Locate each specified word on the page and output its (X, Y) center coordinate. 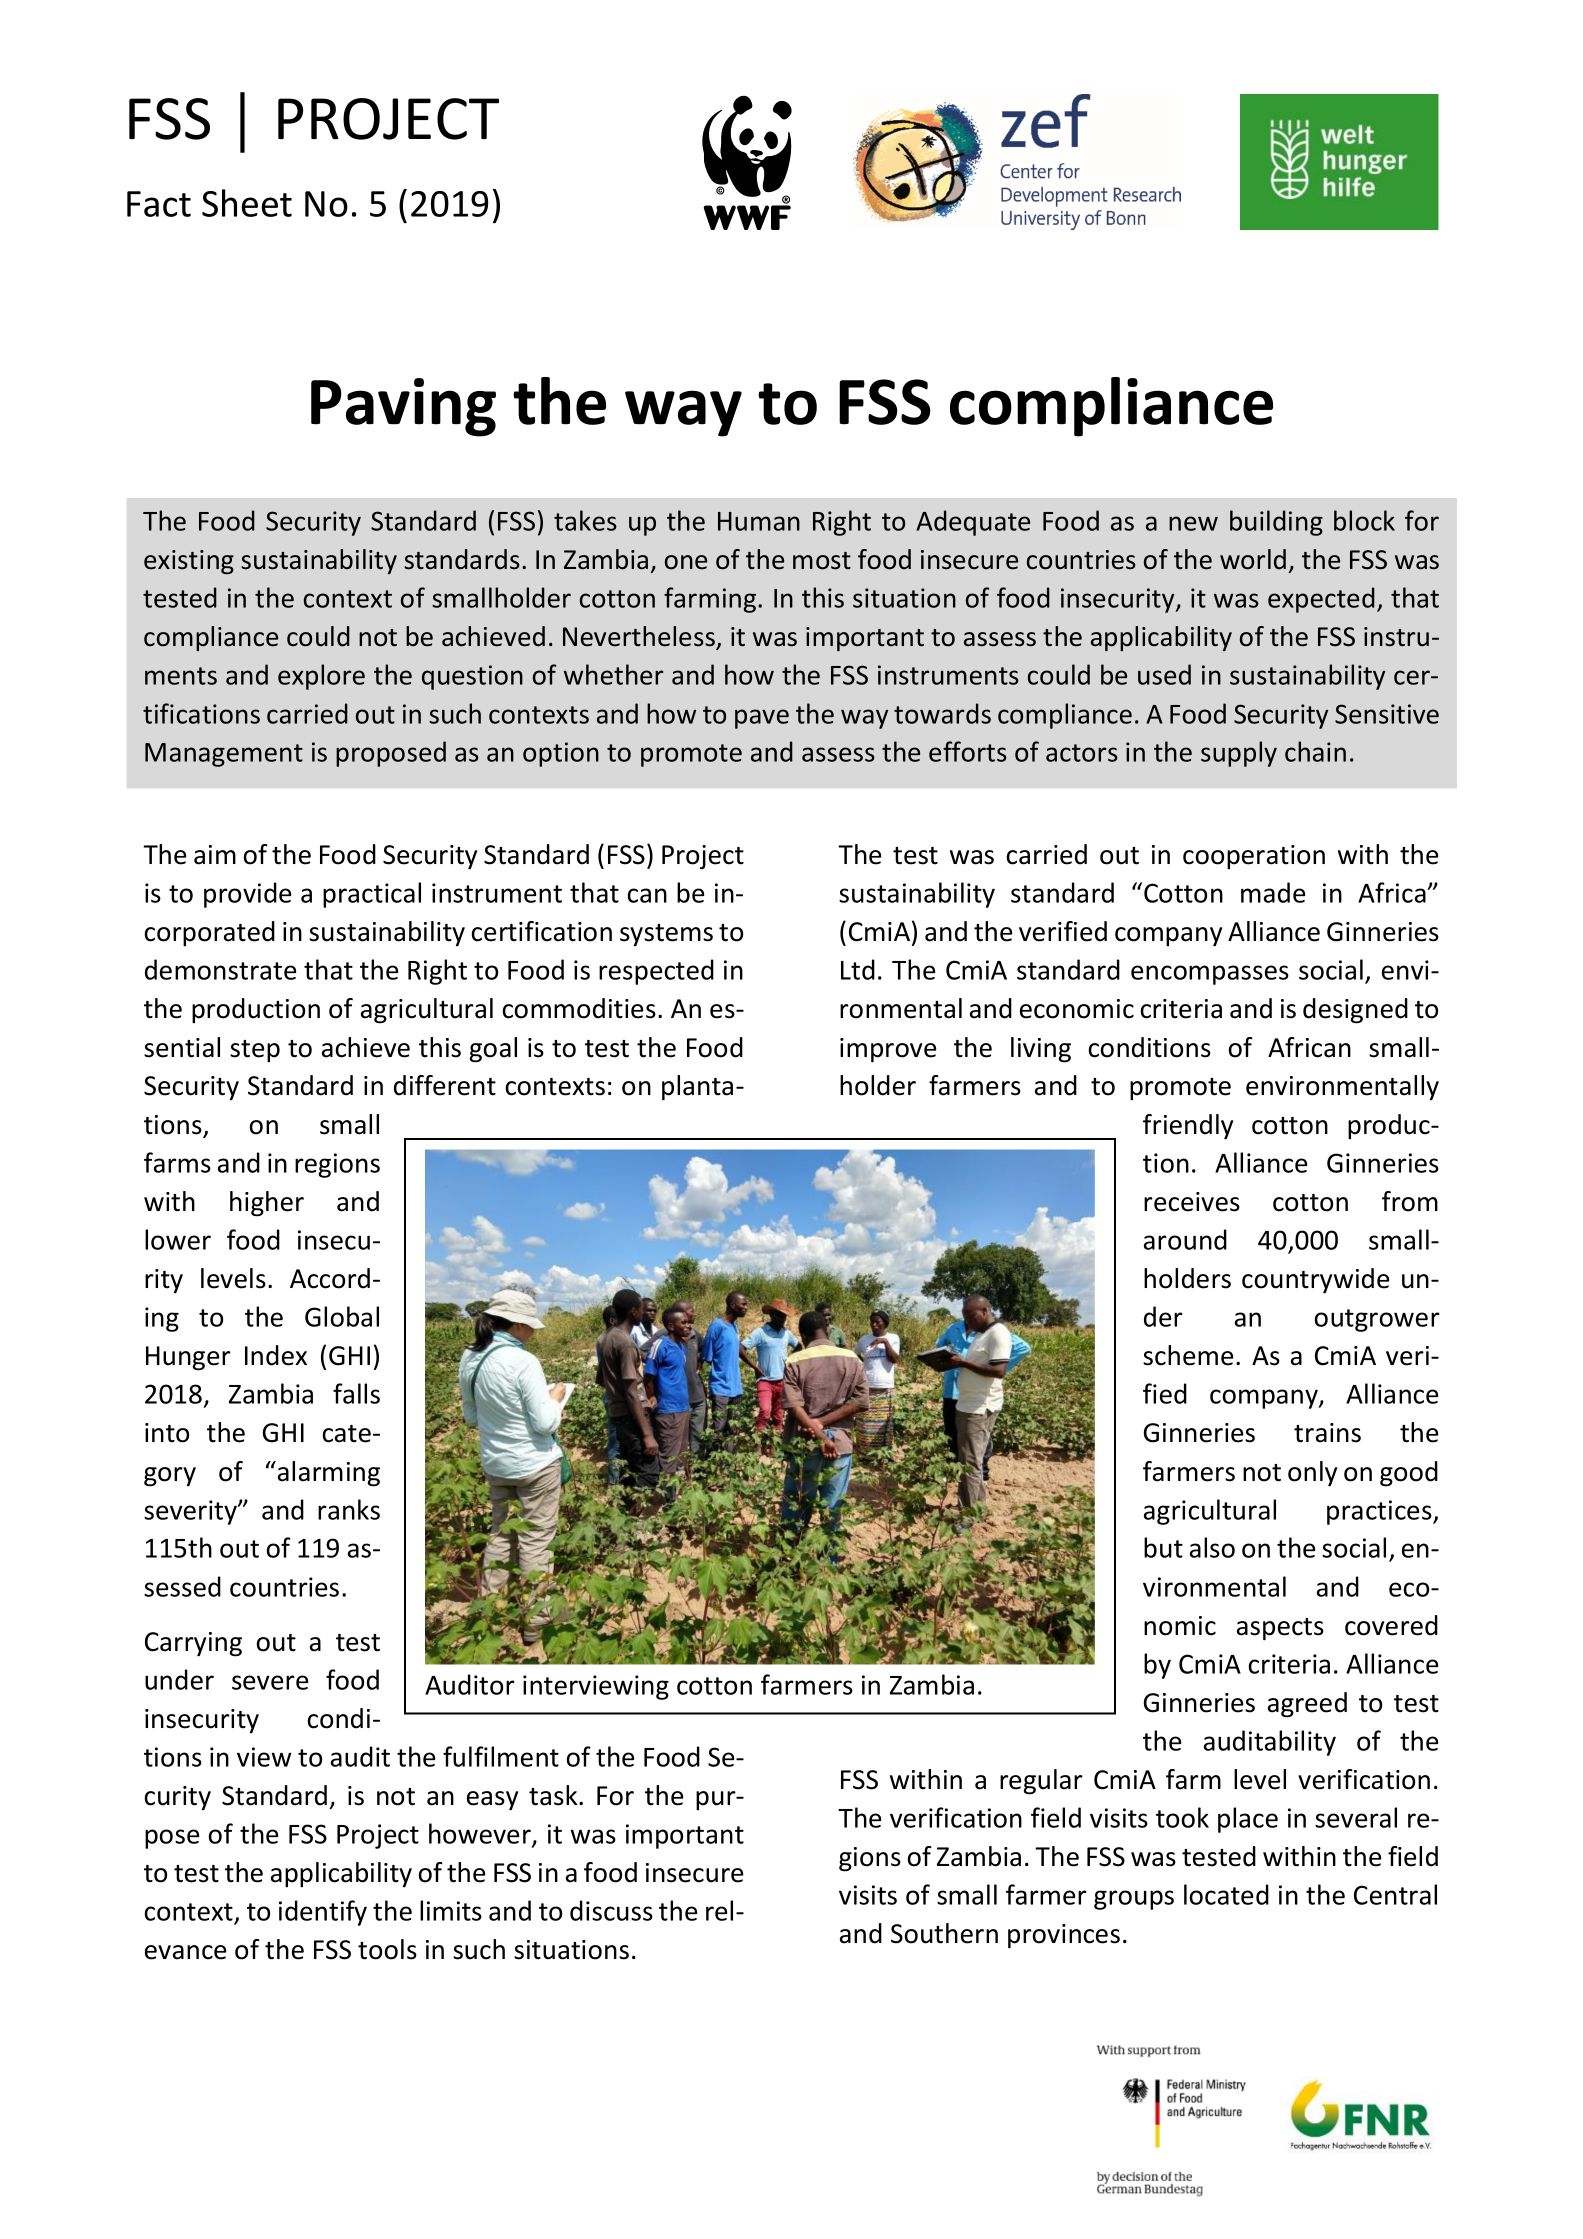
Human (759, 521)
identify (323, 1913)
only (1312, 1474)
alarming (329, 1474)
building (1276, 523)
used (1164, 674)
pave (762, 719)
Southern (944, 1933)
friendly (1188, 1127)
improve (888, 1050)
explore (321, 677)
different (445, 1085)
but (1163, 1547)
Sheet (247, 203)
